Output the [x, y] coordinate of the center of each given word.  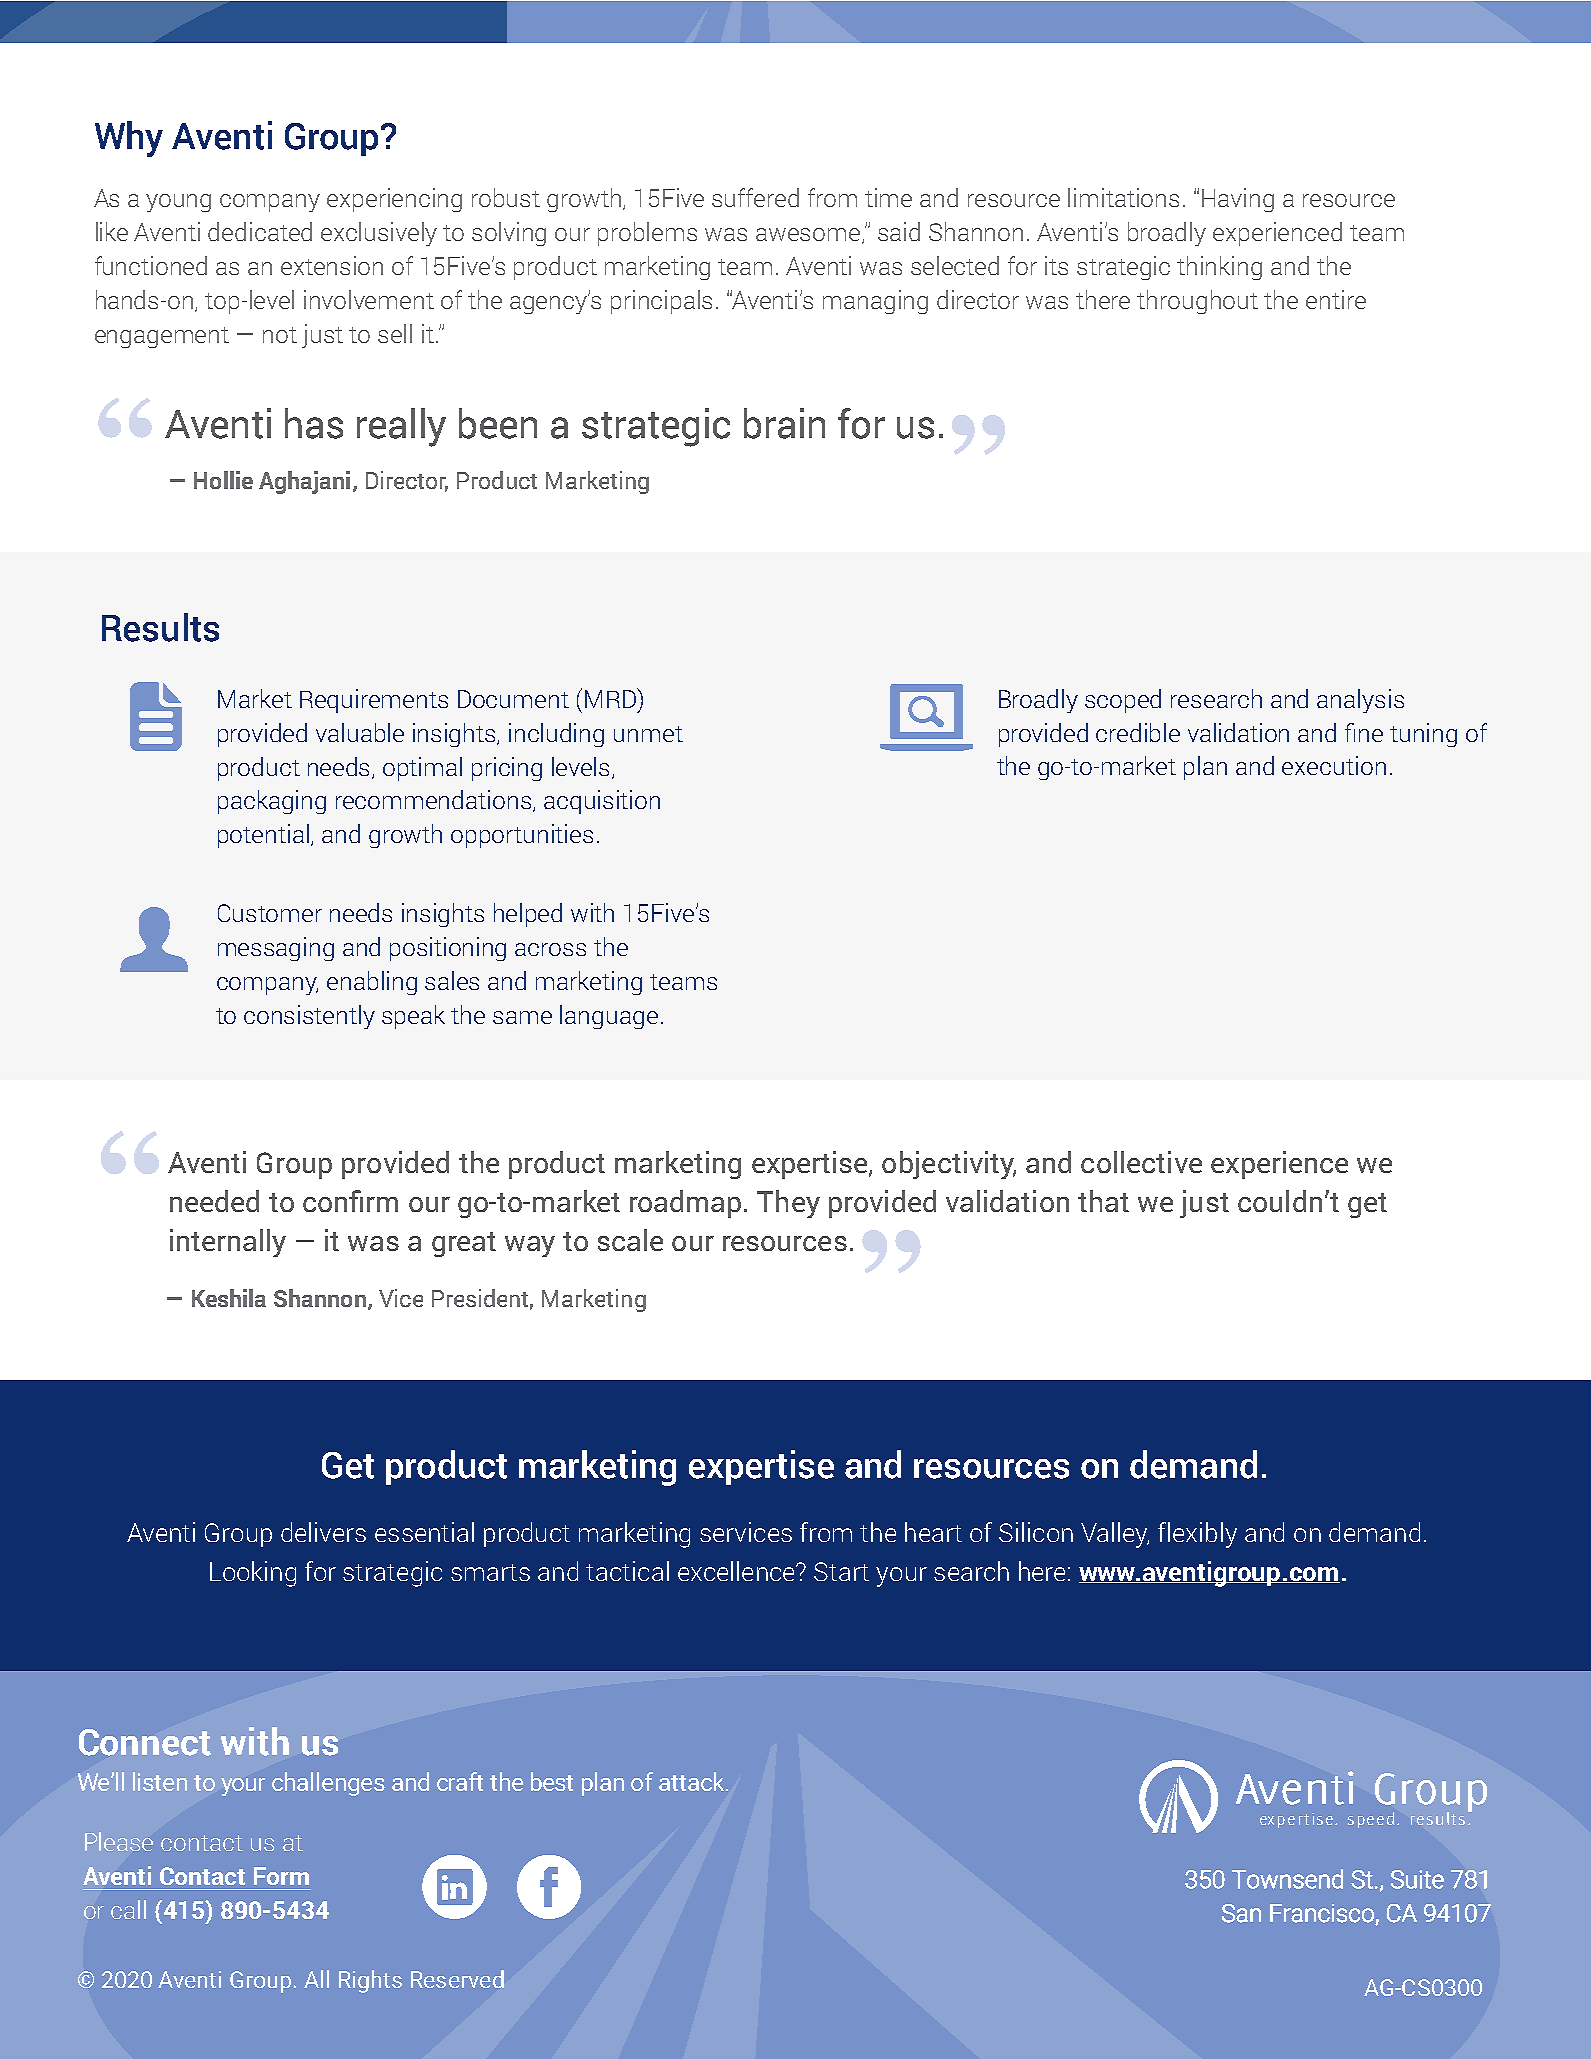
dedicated [260, 231]
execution [1334, 765]
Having [1238, 200]
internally [228, 1243]
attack [693, 1781]
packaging [272, 802]
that [1103, 1201]
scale [630, 1240]
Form [281, 1876]
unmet [648, 734]
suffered [755, 197]
